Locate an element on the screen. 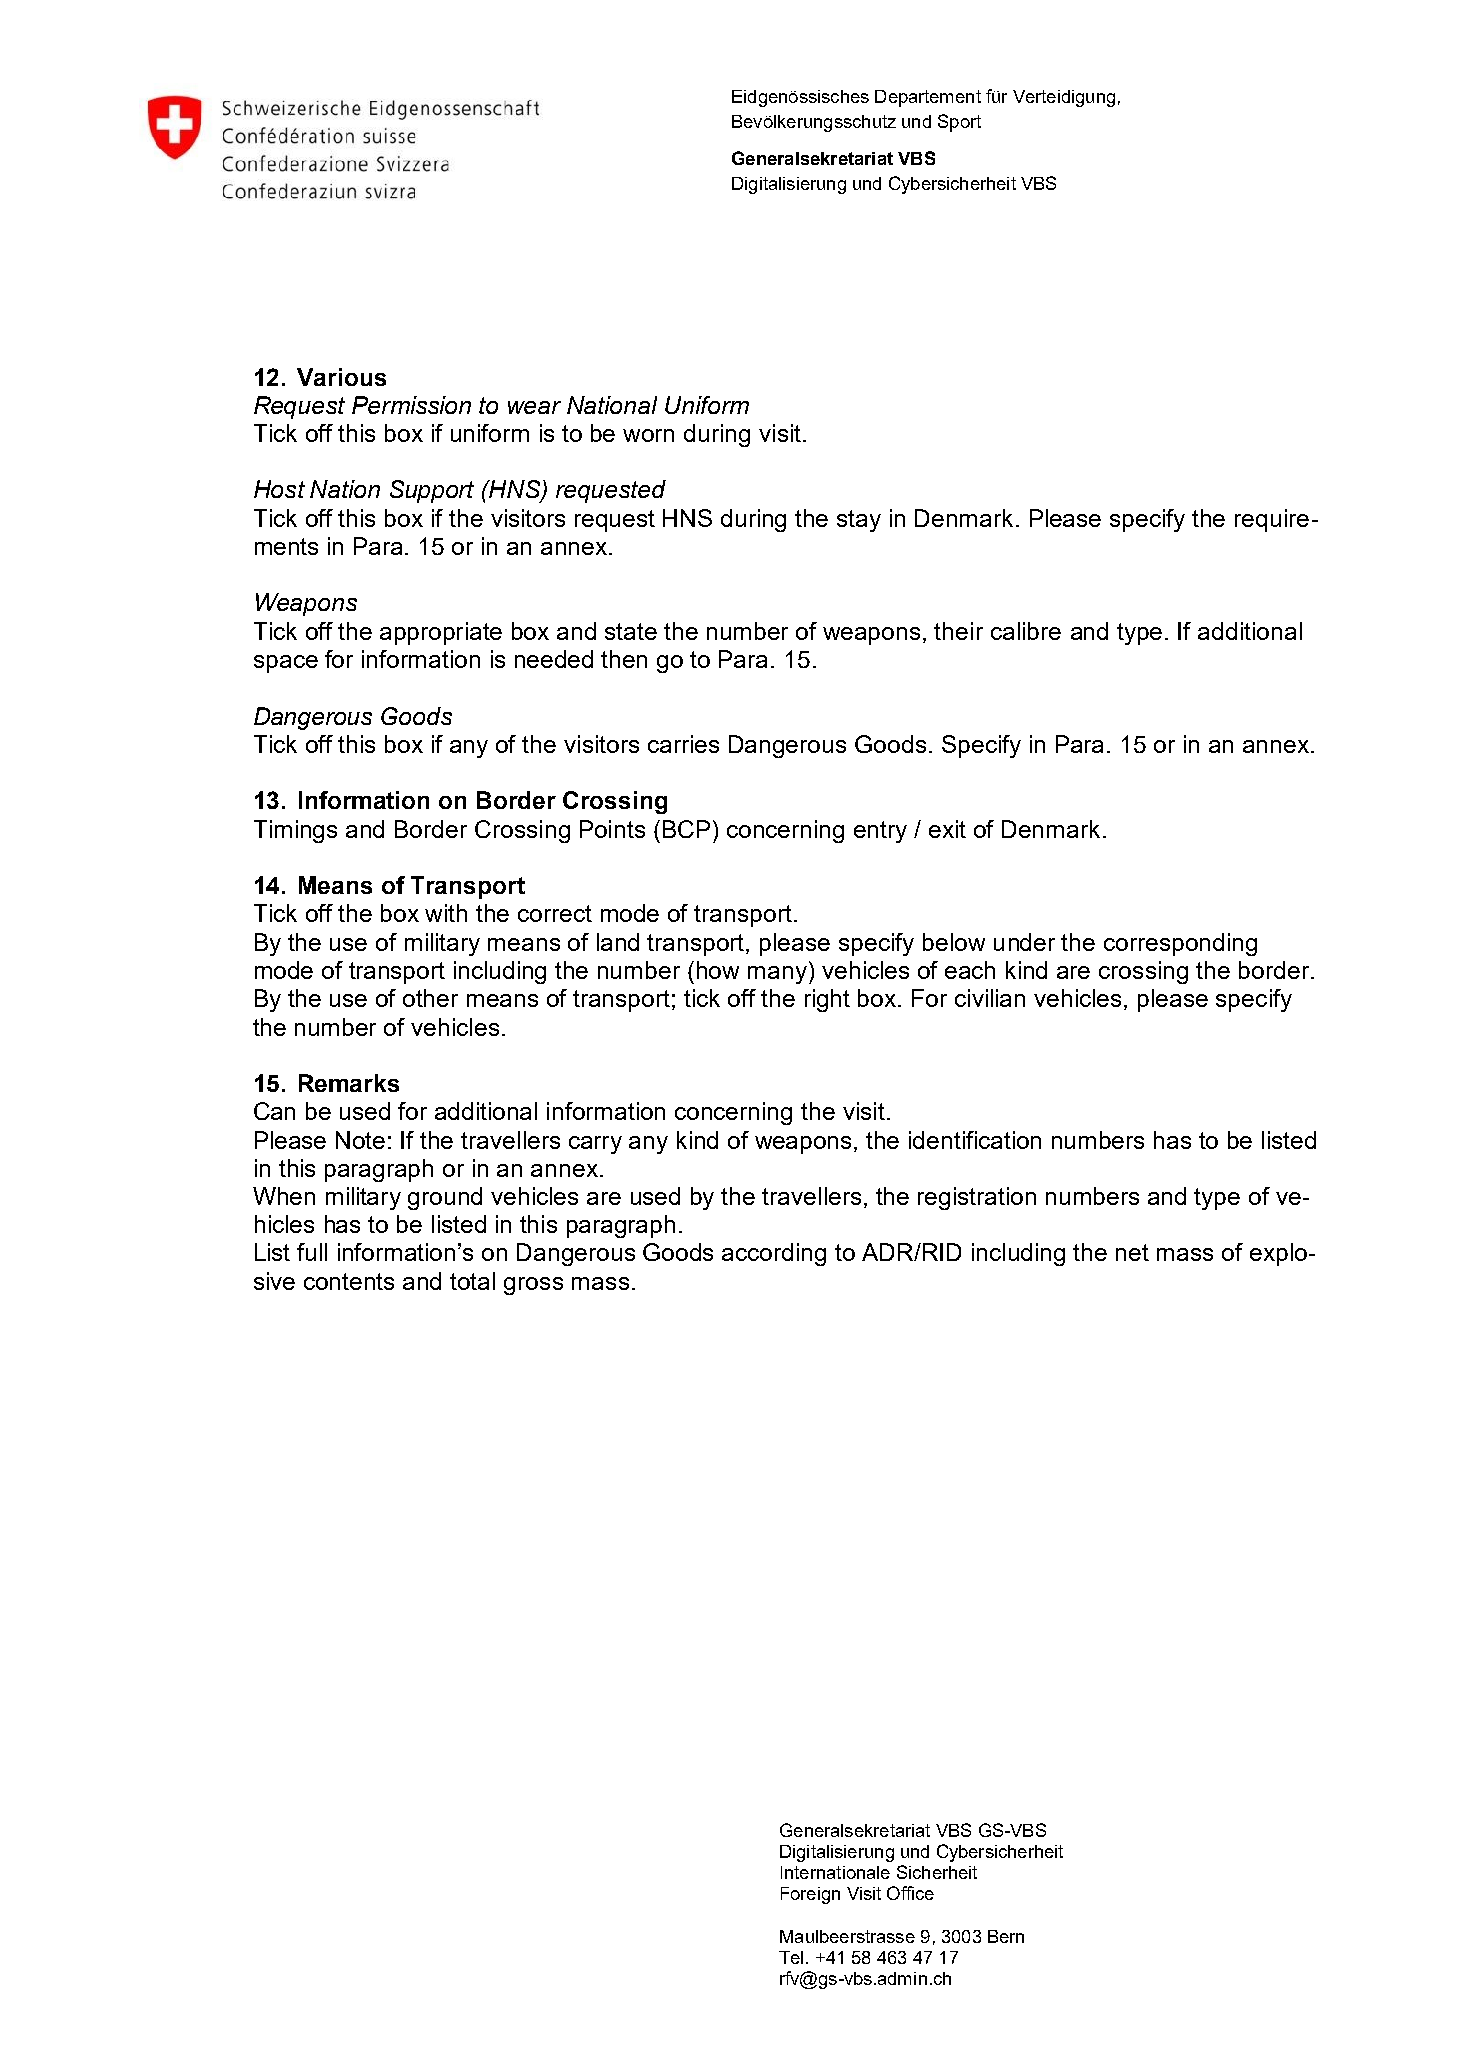  Tel is located at coordinates (791, 1957).
